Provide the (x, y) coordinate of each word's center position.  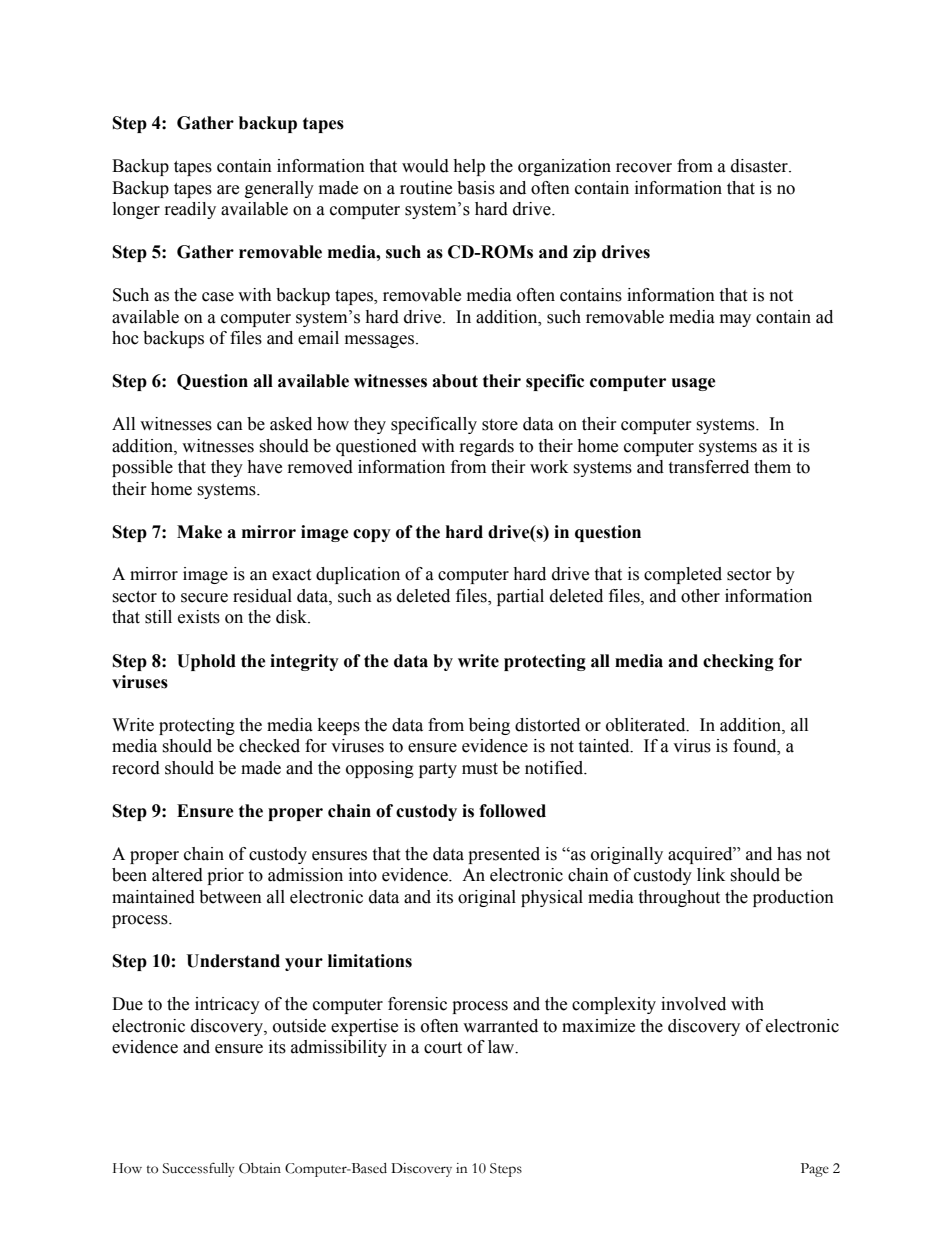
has (789, 854)
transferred (708, 467)
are (228, 190)
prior (225, 876)
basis (476, 188)
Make (199, 532)
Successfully (198, 1169)
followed (512, 811)
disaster (760, 166)
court (443, 1048)
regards (487, 447)
